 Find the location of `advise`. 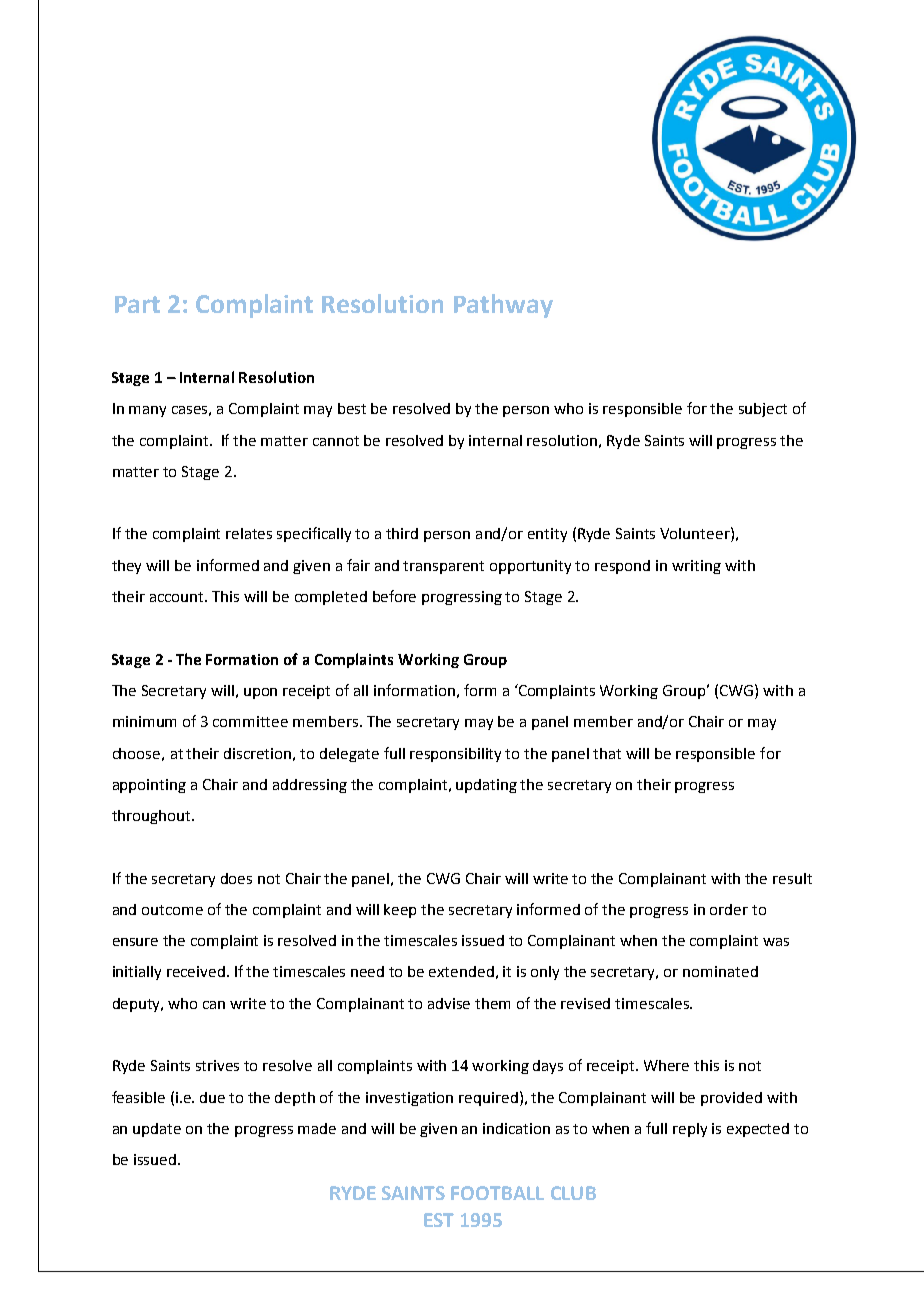

advise is located at coordinates (449, 1003).
